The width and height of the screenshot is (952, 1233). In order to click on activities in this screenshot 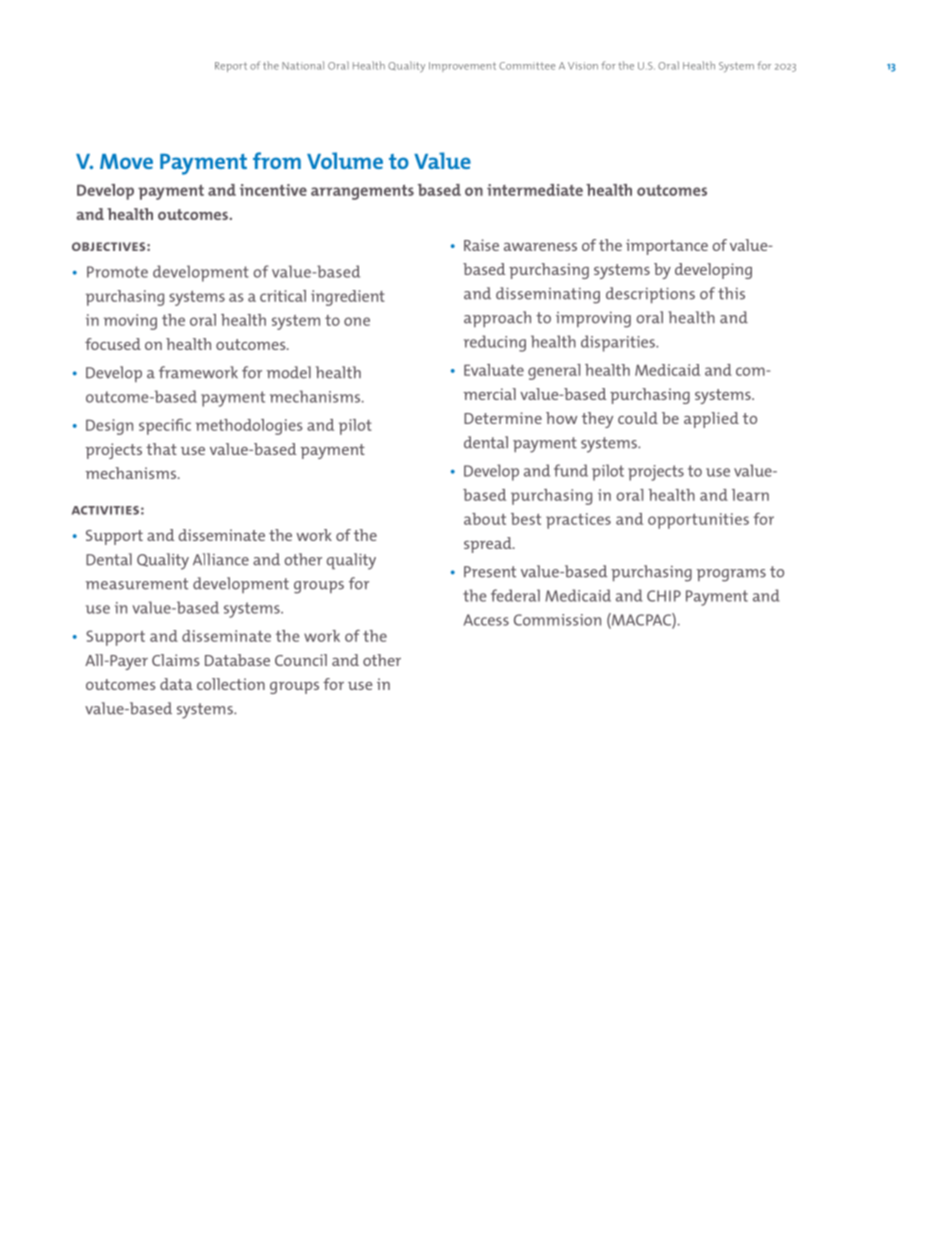, I will do `click(105, 510)`.
